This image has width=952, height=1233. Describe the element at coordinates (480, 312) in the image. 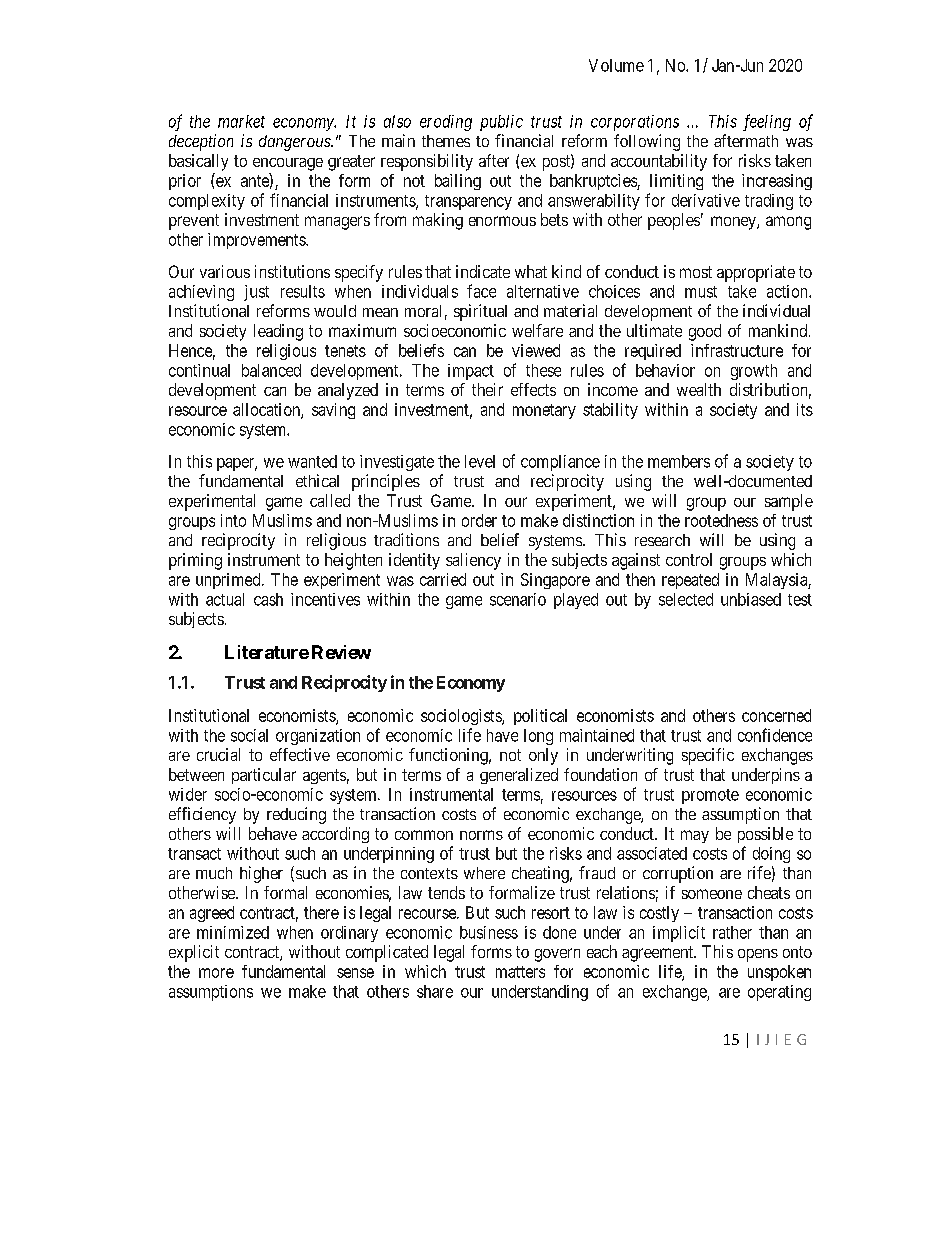

I see `spiritual` at that location.
